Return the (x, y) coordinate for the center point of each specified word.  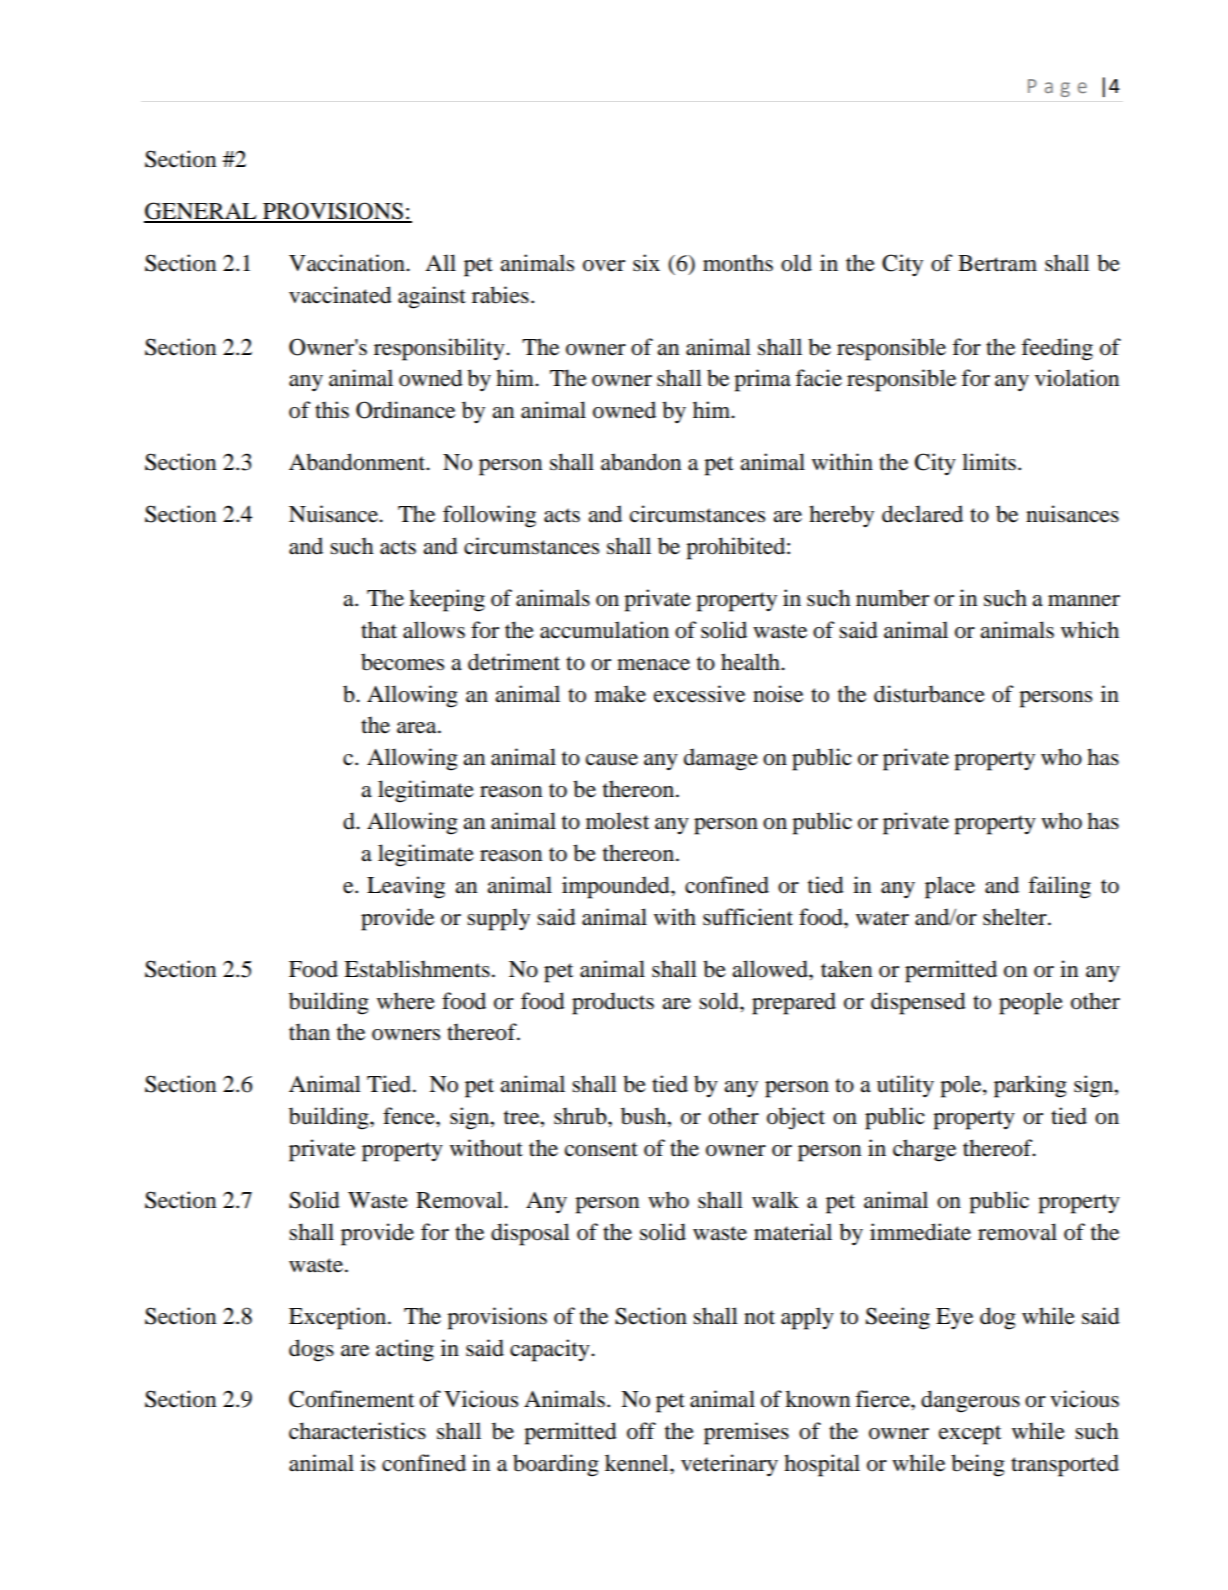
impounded (617, 887)
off (641, 1431)
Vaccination (348, 263)
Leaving (406, 887)
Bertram (997, 263)
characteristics (357, 1431)
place (950, 887)
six (646, 263)
